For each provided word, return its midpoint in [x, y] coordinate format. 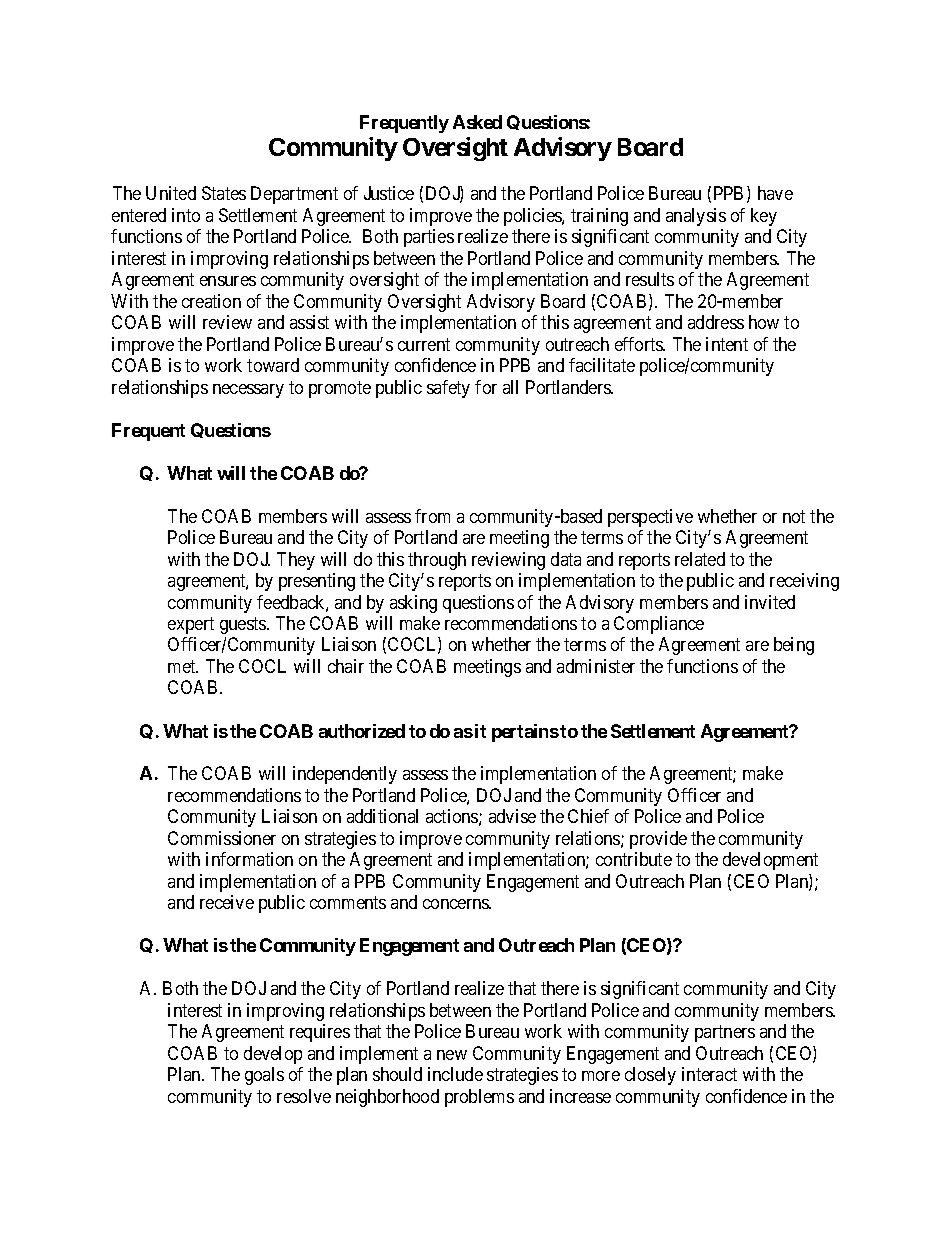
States [224, 193]
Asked [477, 122]
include [455, 1074]
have [775, 193]
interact [709, 1074]
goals [264, 1076]
